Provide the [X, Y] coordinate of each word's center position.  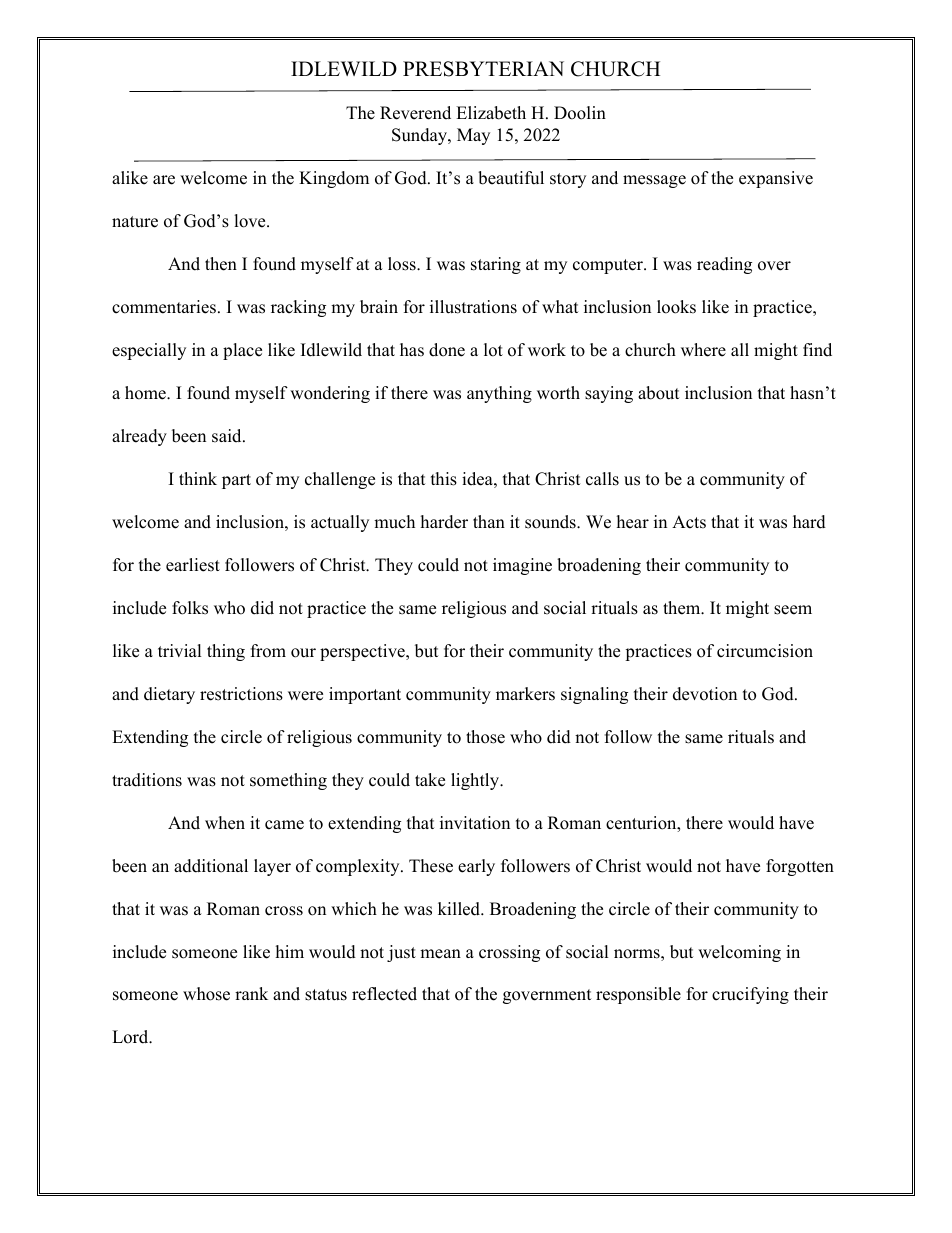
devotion [705, 694]
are [164, 180]
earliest [193, 565]
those [485, 737]
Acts [689, 522]
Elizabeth [491, 113]
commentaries [165, 307]
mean [440, 954]
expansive [776, 179]
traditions [147, 780]
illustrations [473, 307]
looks [676, 307]
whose [206, 994]
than [489, 521]
